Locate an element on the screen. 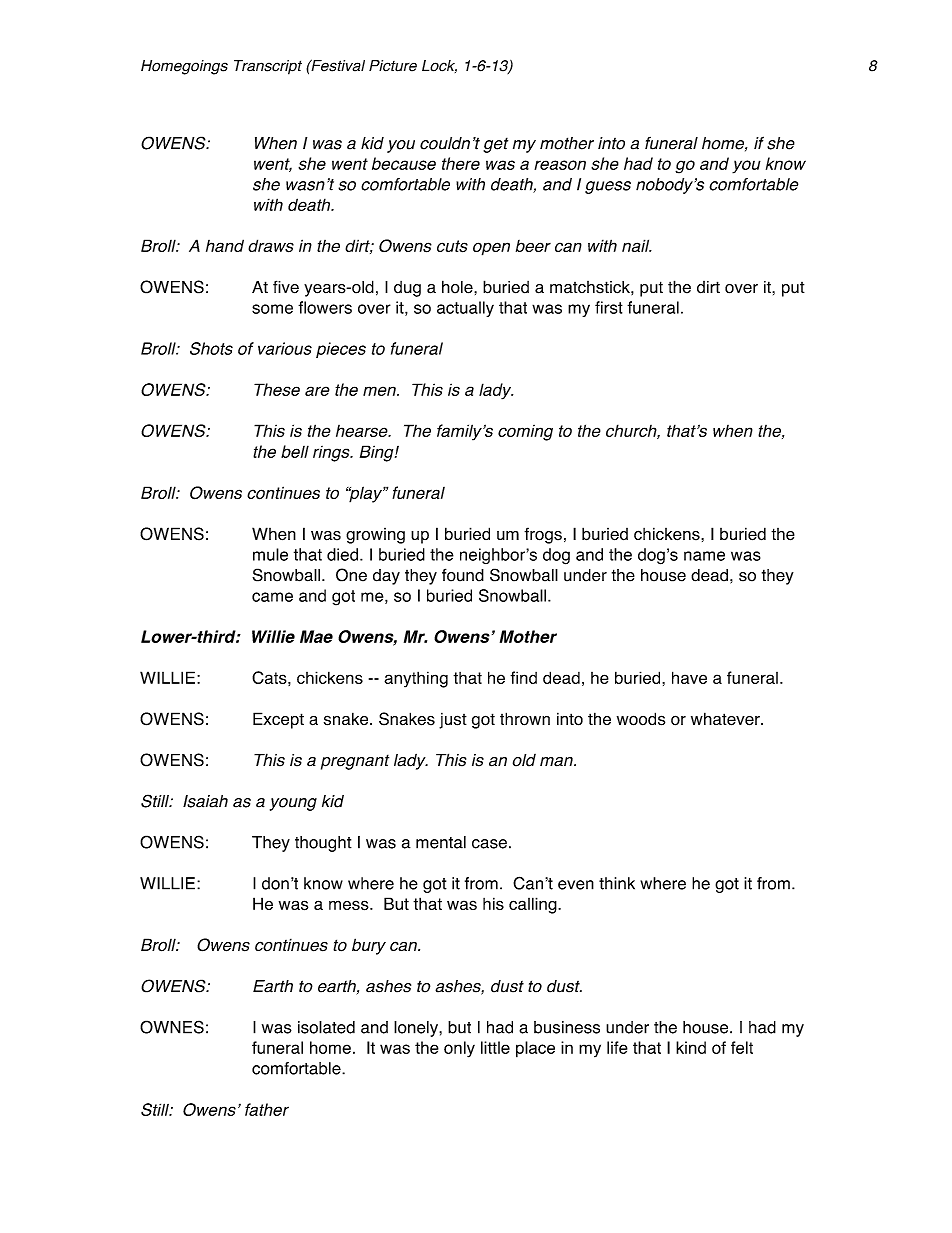  These is located at coordinates (277, 389).
